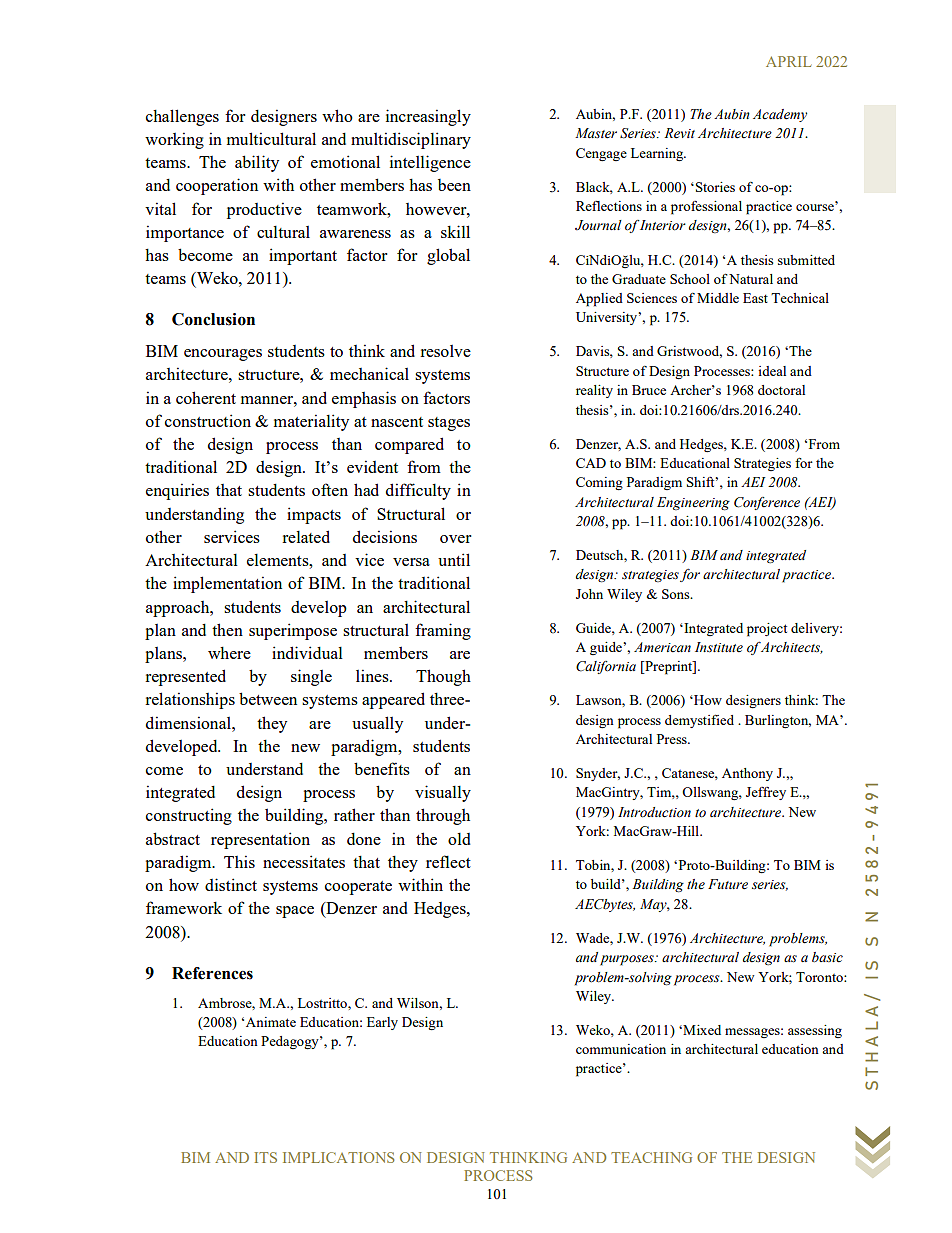  What do you see at coordinates (767, 630) in the page?
I see `project` at bounding box center [767, 630].
